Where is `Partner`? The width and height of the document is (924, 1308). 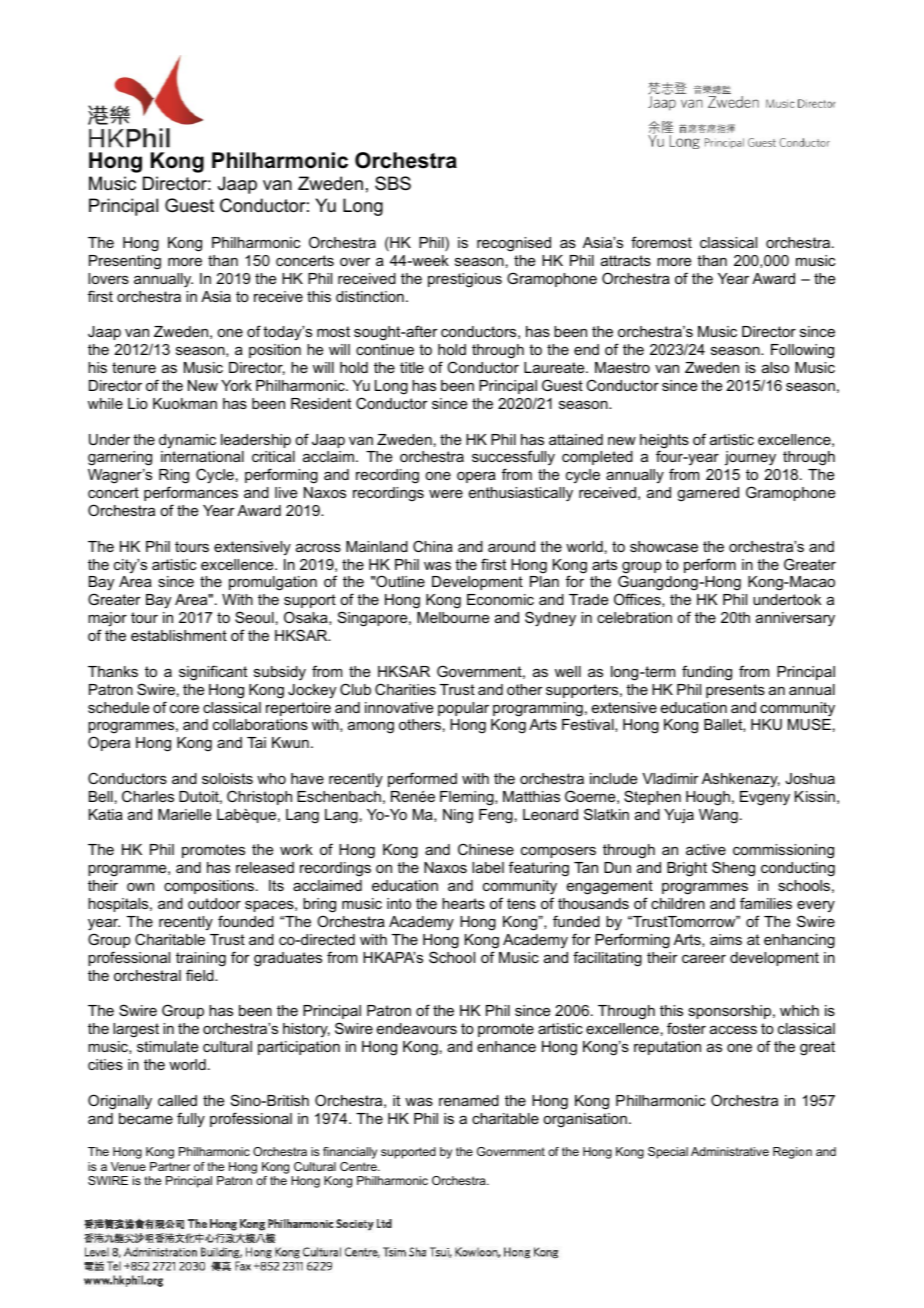
Partner is located at coordinates (170, 1166).
